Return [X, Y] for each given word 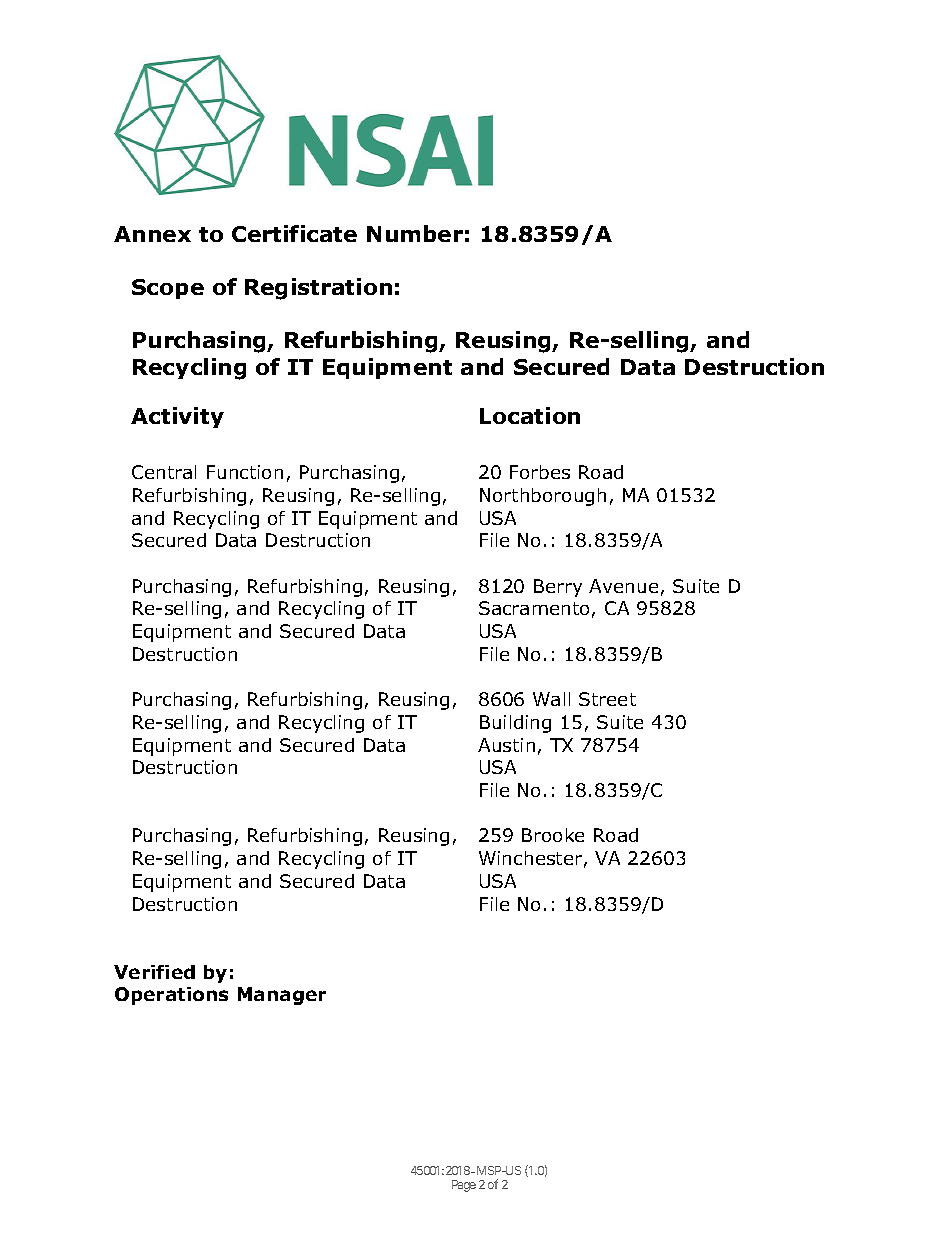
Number [415, 233]
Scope [168, 289]
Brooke [553, 835]
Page [464, 1186]
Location [530, 415]
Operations [171, 996]
